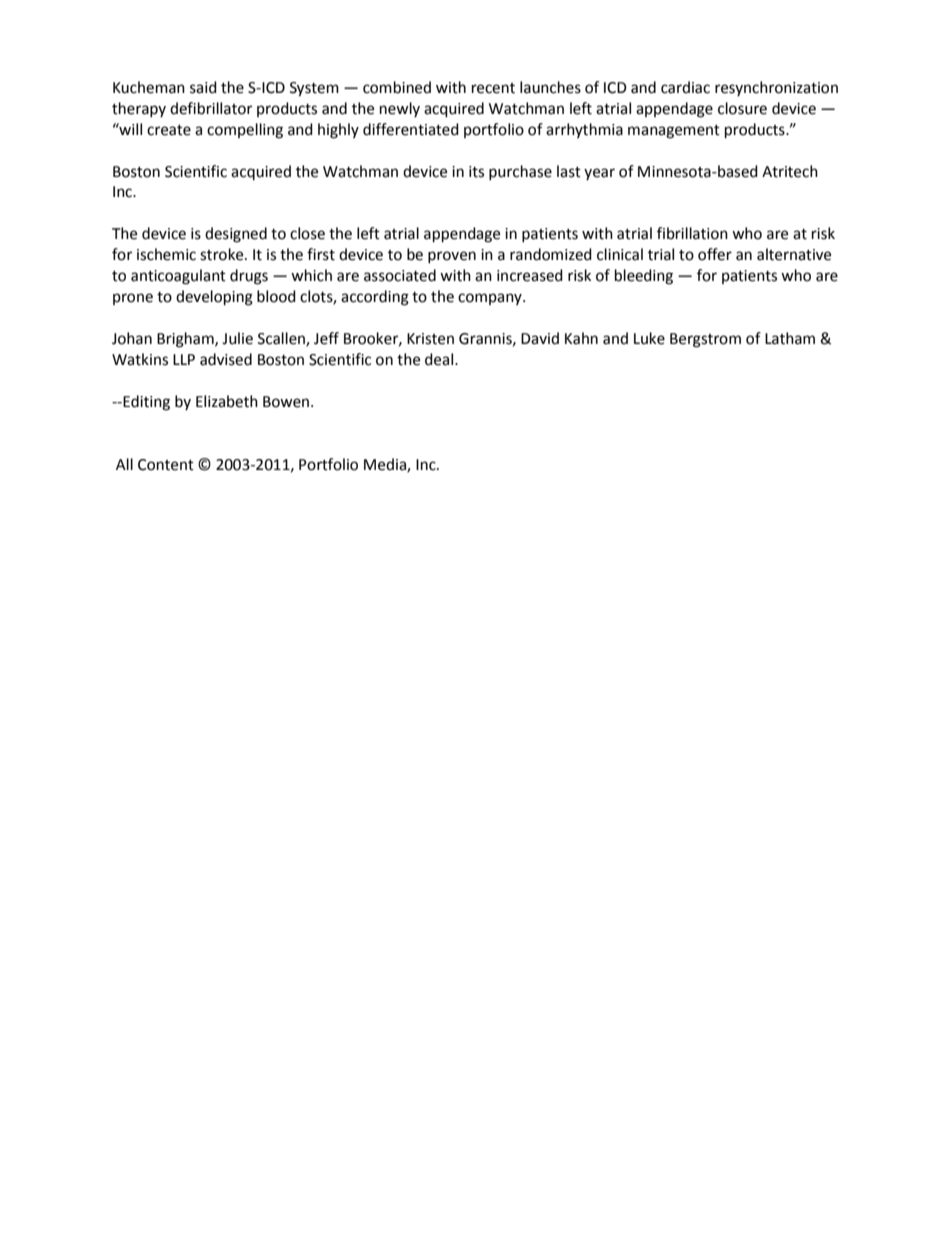 Image resolution: width=952 pixels, height=1233 pixels. What do you see at coordinates (386, 465) in the document?
I see `Media` at bounding box center [386, 465].
